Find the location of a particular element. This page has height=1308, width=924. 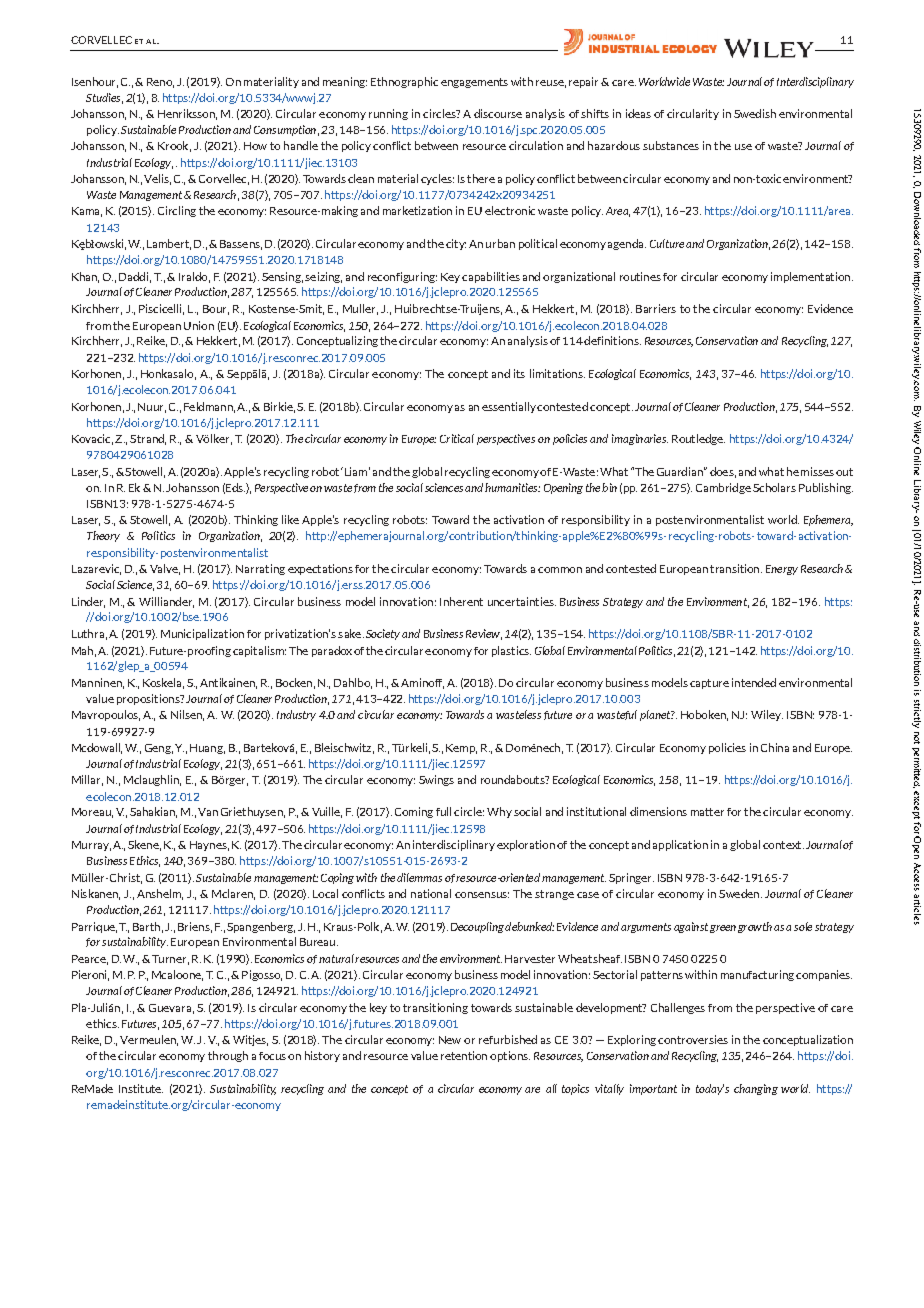

Routledge is located at coordinates (698, 439).
